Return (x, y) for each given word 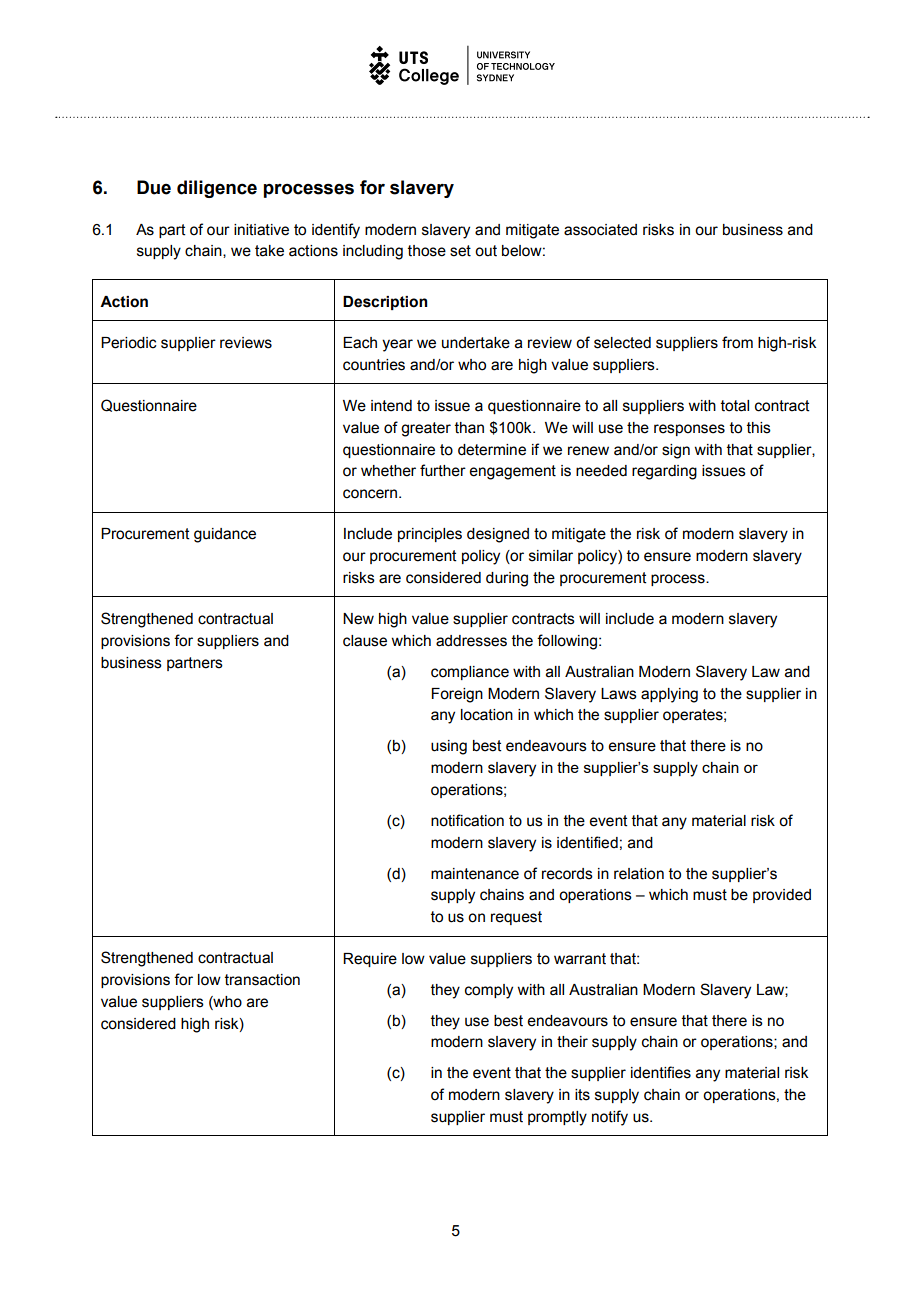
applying (669, 695)
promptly (557, 1118)
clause (365, 641)
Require (370, 960)
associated (600, 230)
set (460, 251)
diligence (217, 189)
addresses (471, 641)
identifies (661, 1072)
